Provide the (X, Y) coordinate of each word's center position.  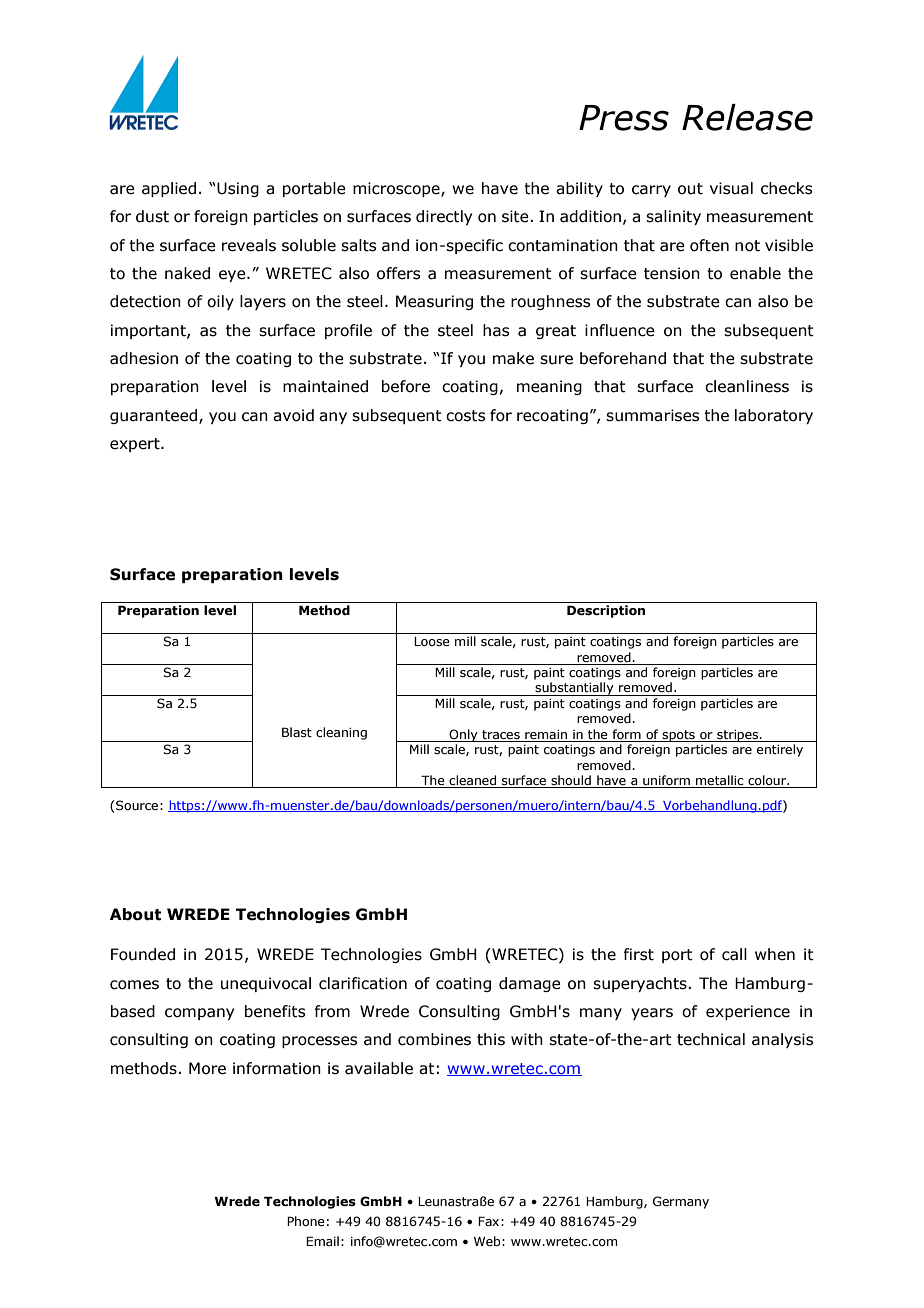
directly (444, 217)
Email (322, 1241)
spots (678, 736)
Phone (306, 1221)
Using (237, 189)
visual (731, 188)
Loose (432, 641)
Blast (297, 732)
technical (711, 1039)
